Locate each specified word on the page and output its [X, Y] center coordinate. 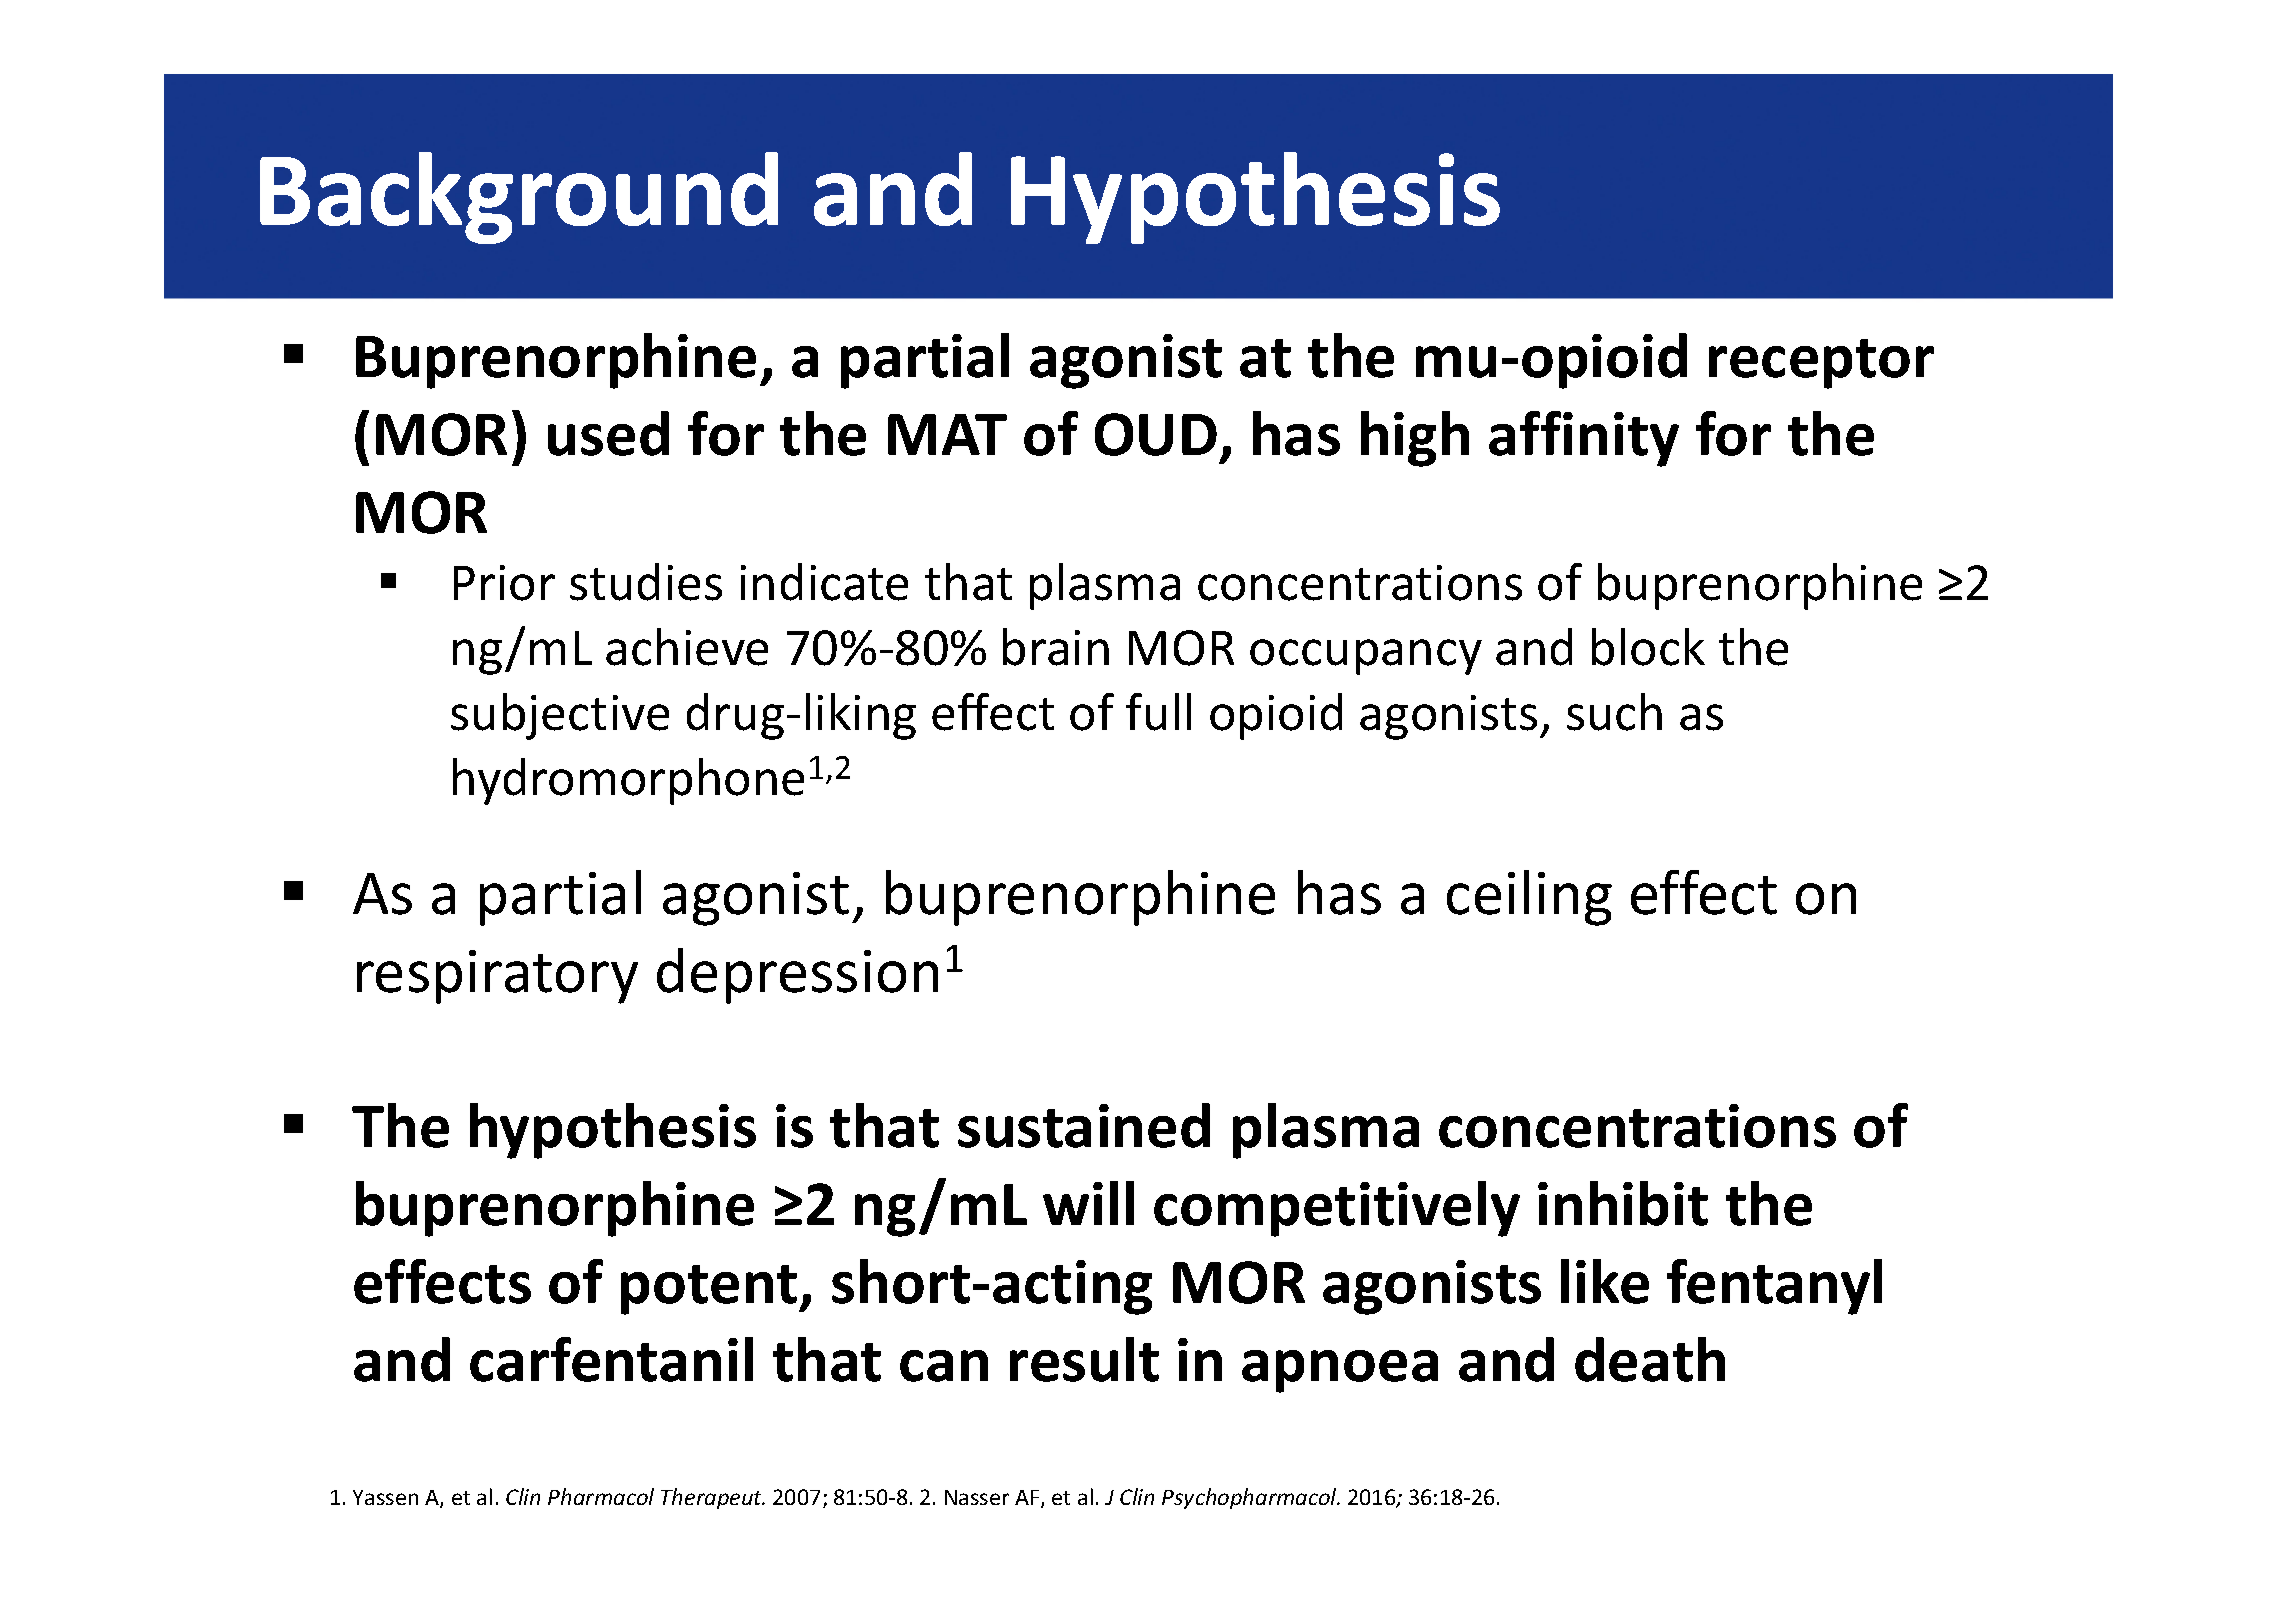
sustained [1084, 1125]
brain [1056, 647]
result [1084, 1359]
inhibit [1623, 1203]
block [1648, 647]
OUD [1156, 434]
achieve [687, 647]
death [1650, 1359]
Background [519, 198]
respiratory [497, 977]
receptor [1821, 364]
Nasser [977, 1497]
